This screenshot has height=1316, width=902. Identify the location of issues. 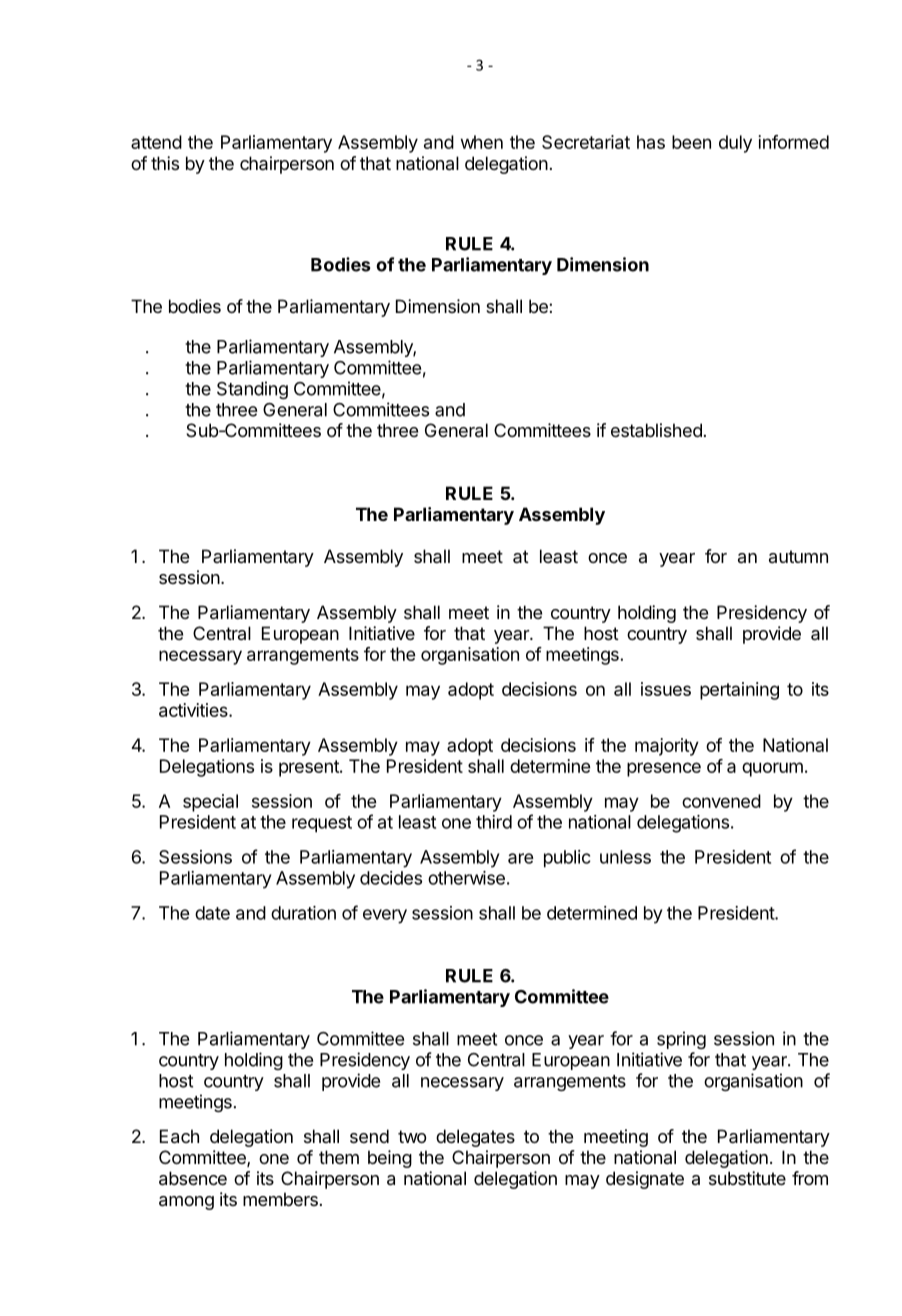
(666, 689).
